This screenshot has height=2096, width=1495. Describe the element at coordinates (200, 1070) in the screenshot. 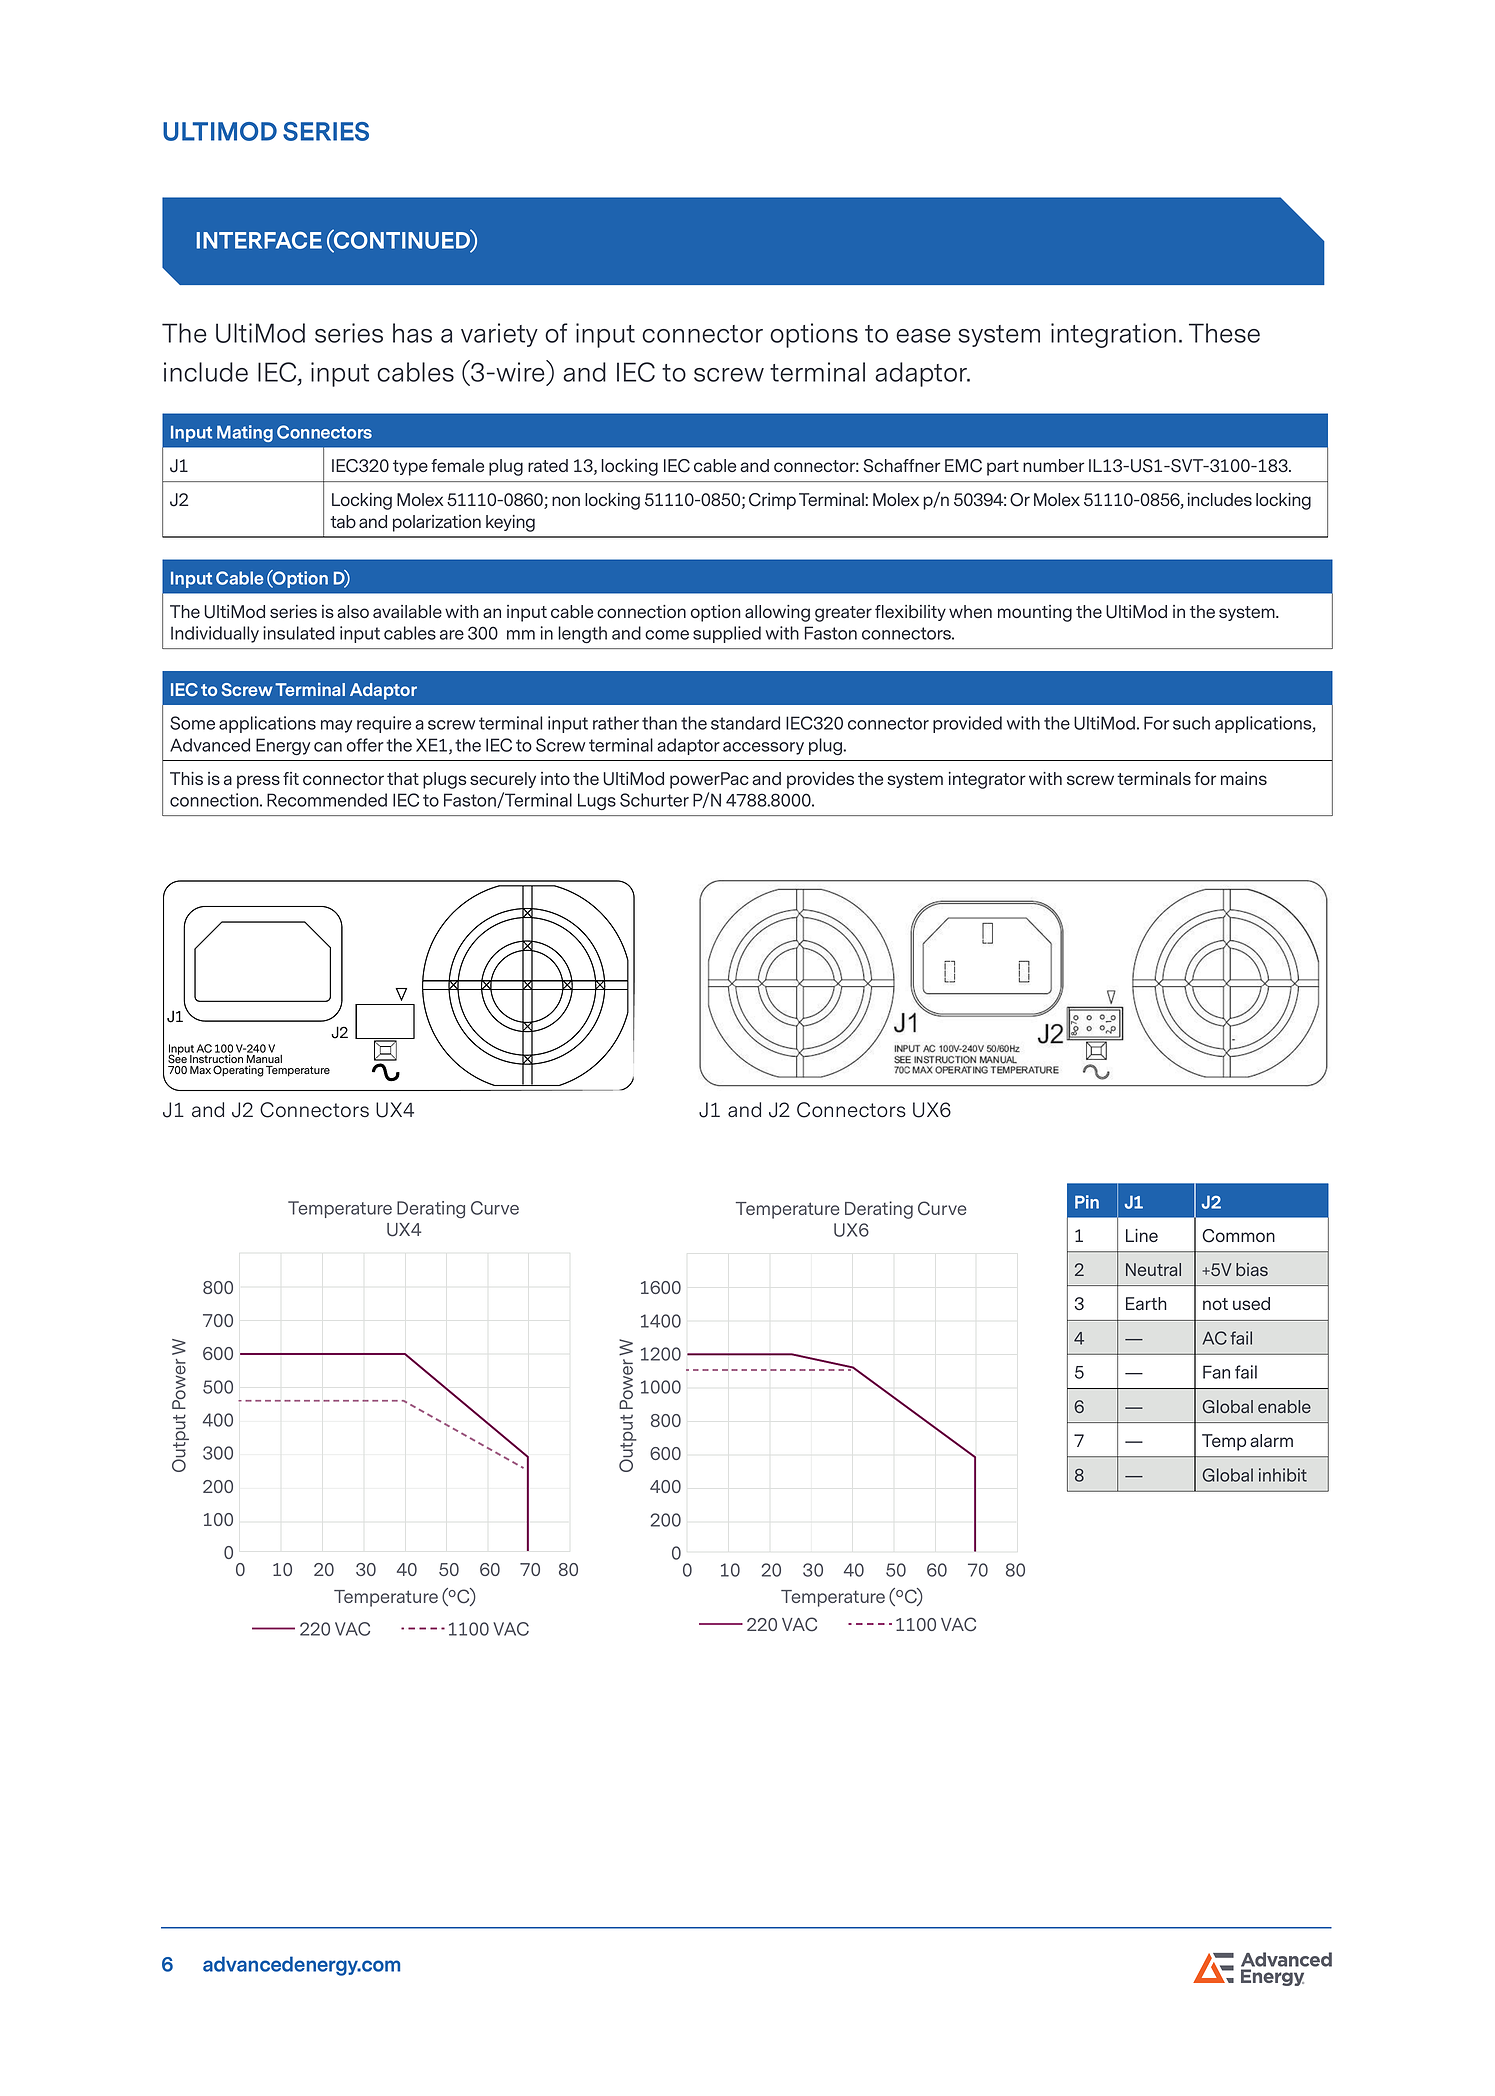

I see `Max` at that location.
